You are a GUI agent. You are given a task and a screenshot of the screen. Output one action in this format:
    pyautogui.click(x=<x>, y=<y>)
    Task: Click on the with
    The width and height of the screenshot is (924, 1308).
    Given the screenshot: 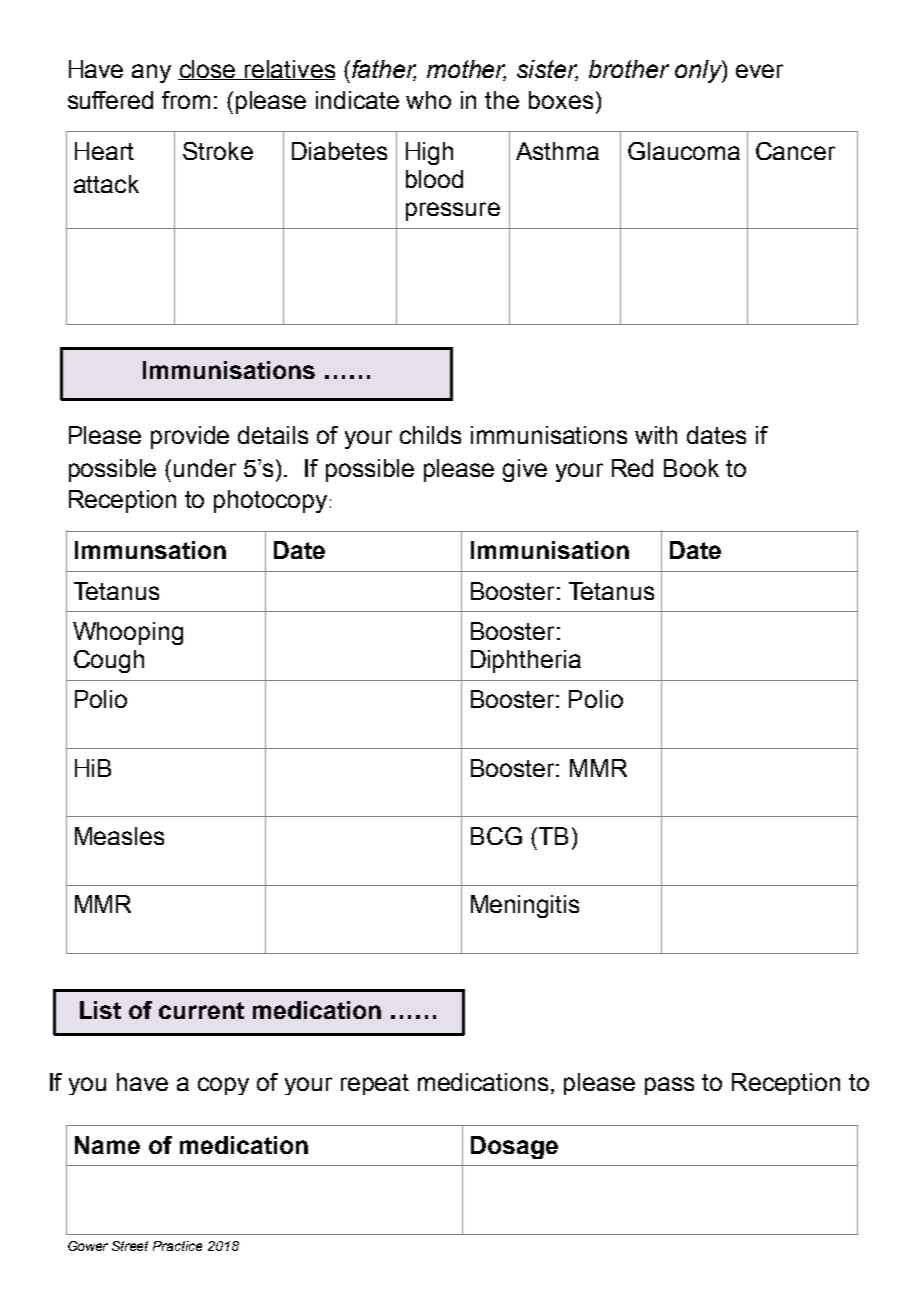 What is the action you would take?
    pyautogui.click(x=656, y=435)
